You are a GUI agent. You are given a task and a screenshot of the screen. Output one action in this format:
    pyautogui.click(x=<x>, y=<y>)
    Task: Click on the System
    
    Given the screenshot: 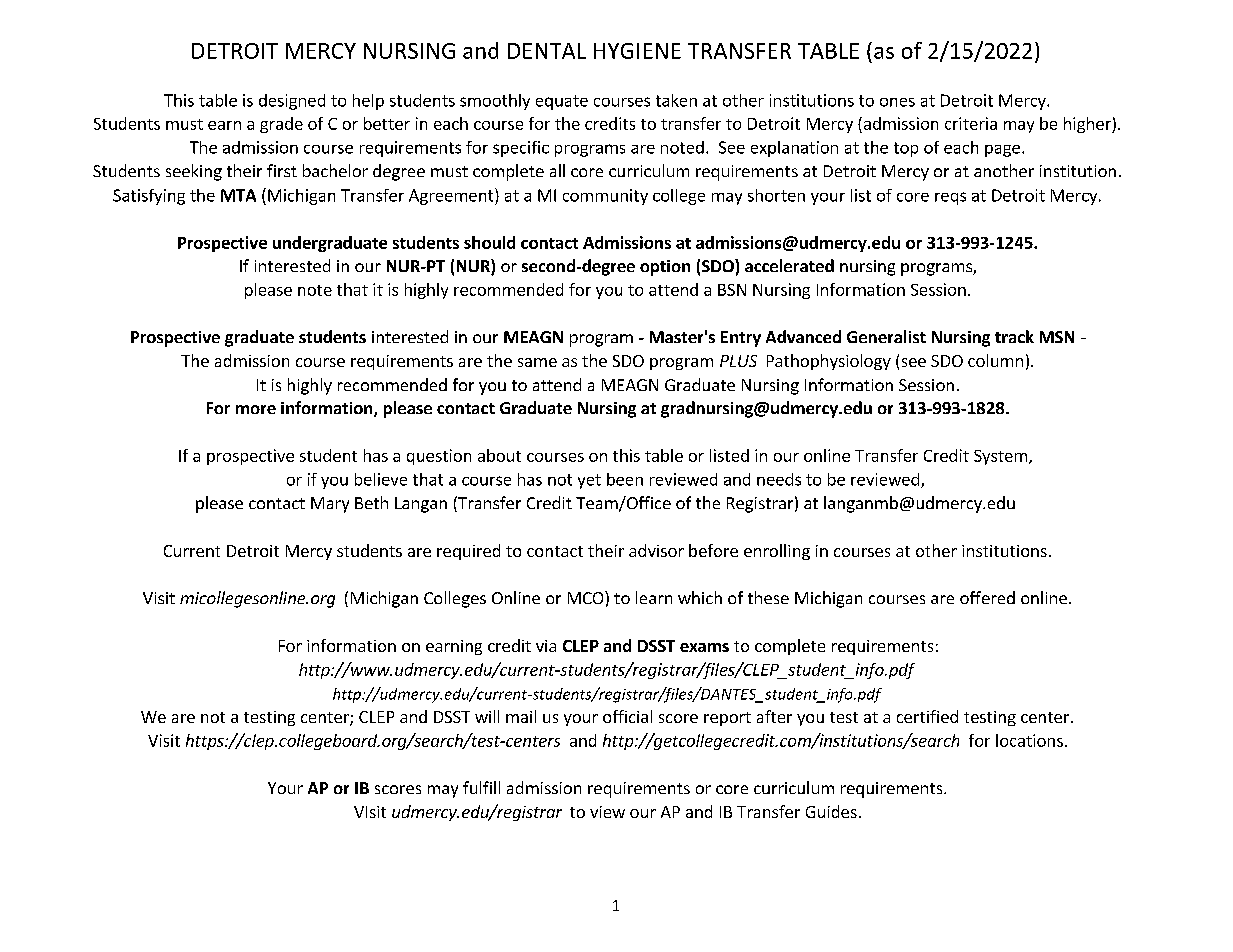 What is the action you would take?
    pyautogui.click(x=1000, y=457)
